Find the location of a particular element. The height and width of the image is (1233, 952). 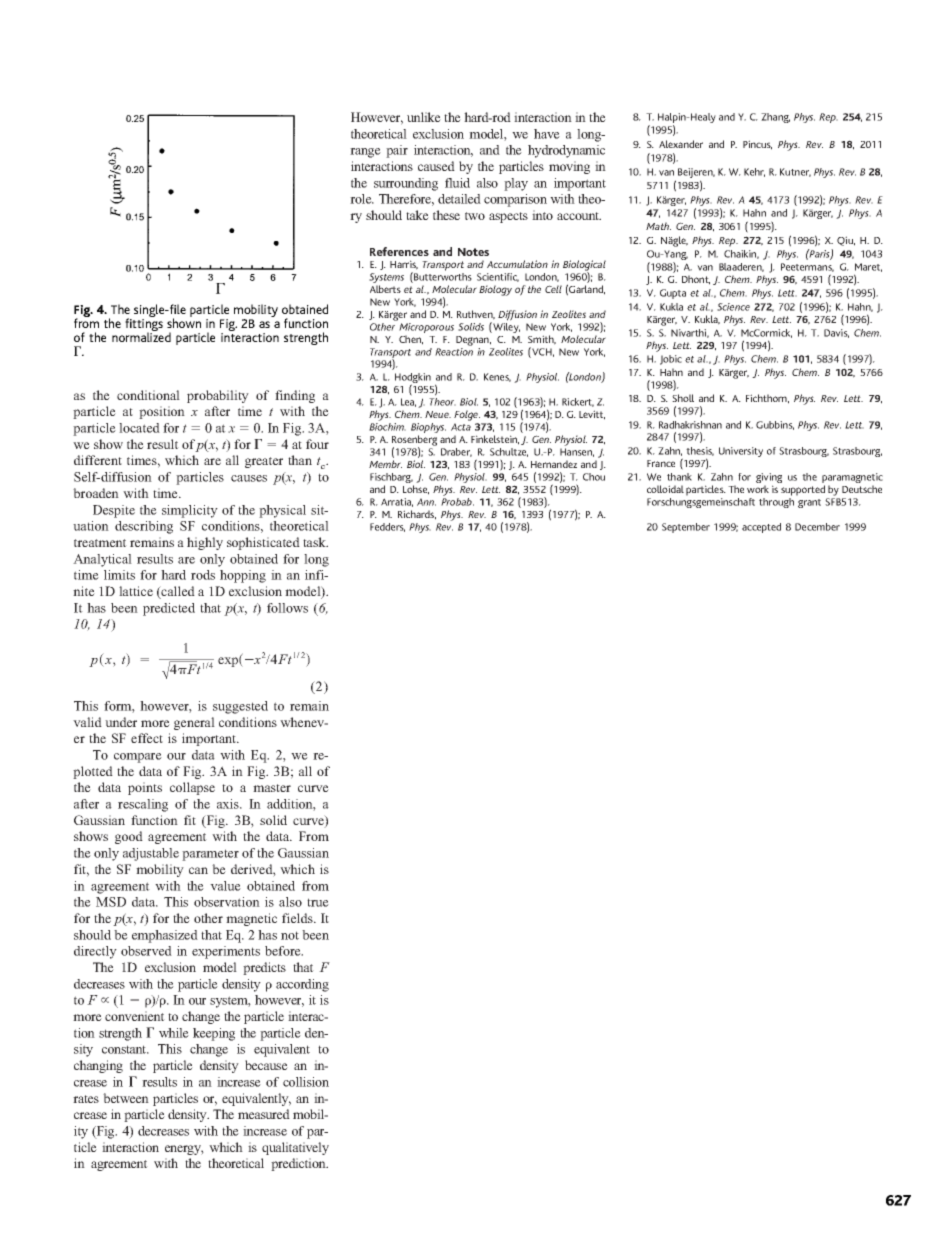

accepted is located at coordinates (761, 528).
